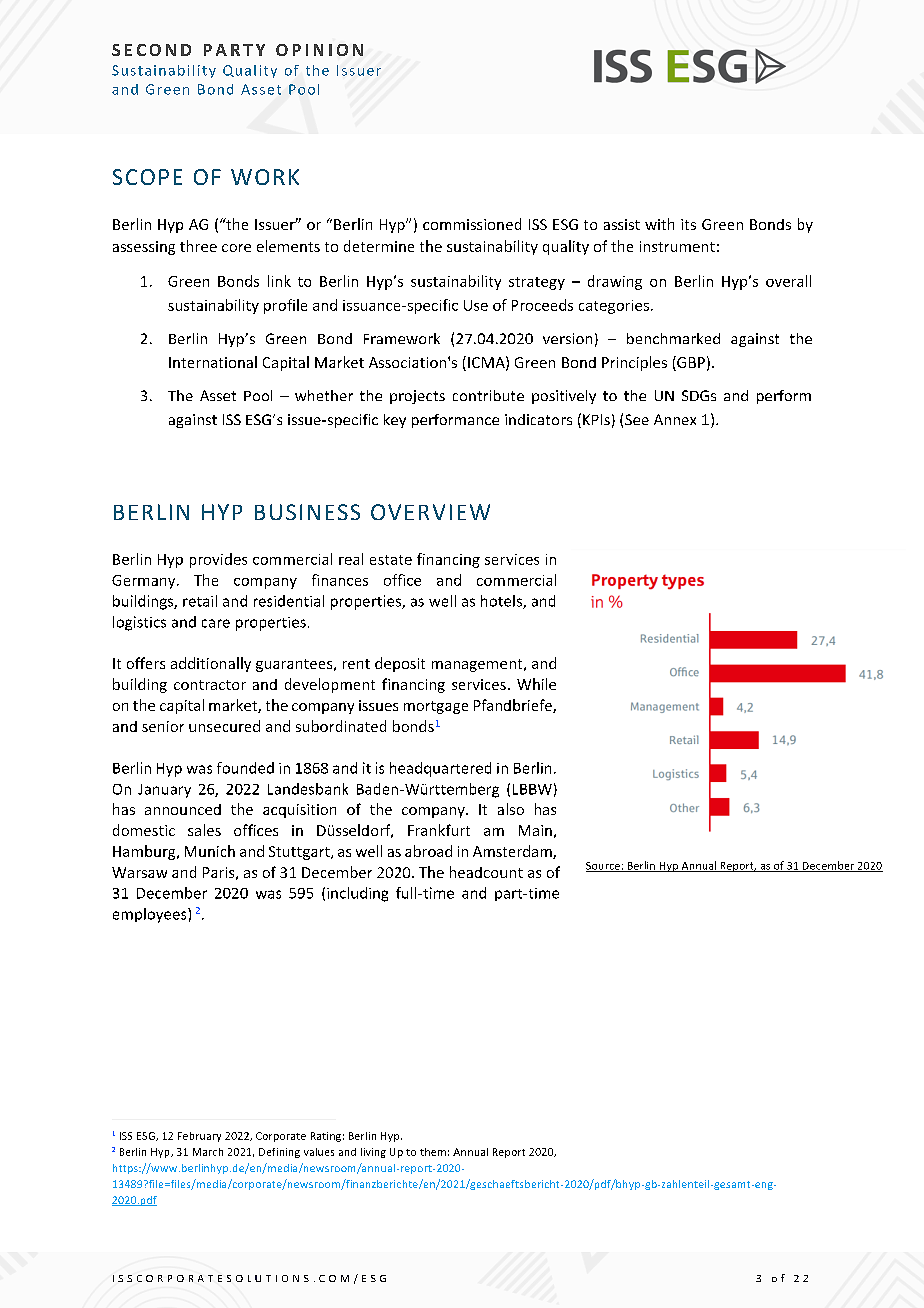 The width and height of the screenshot is (924, 1308). I want to click on While, so click(536, 684).
